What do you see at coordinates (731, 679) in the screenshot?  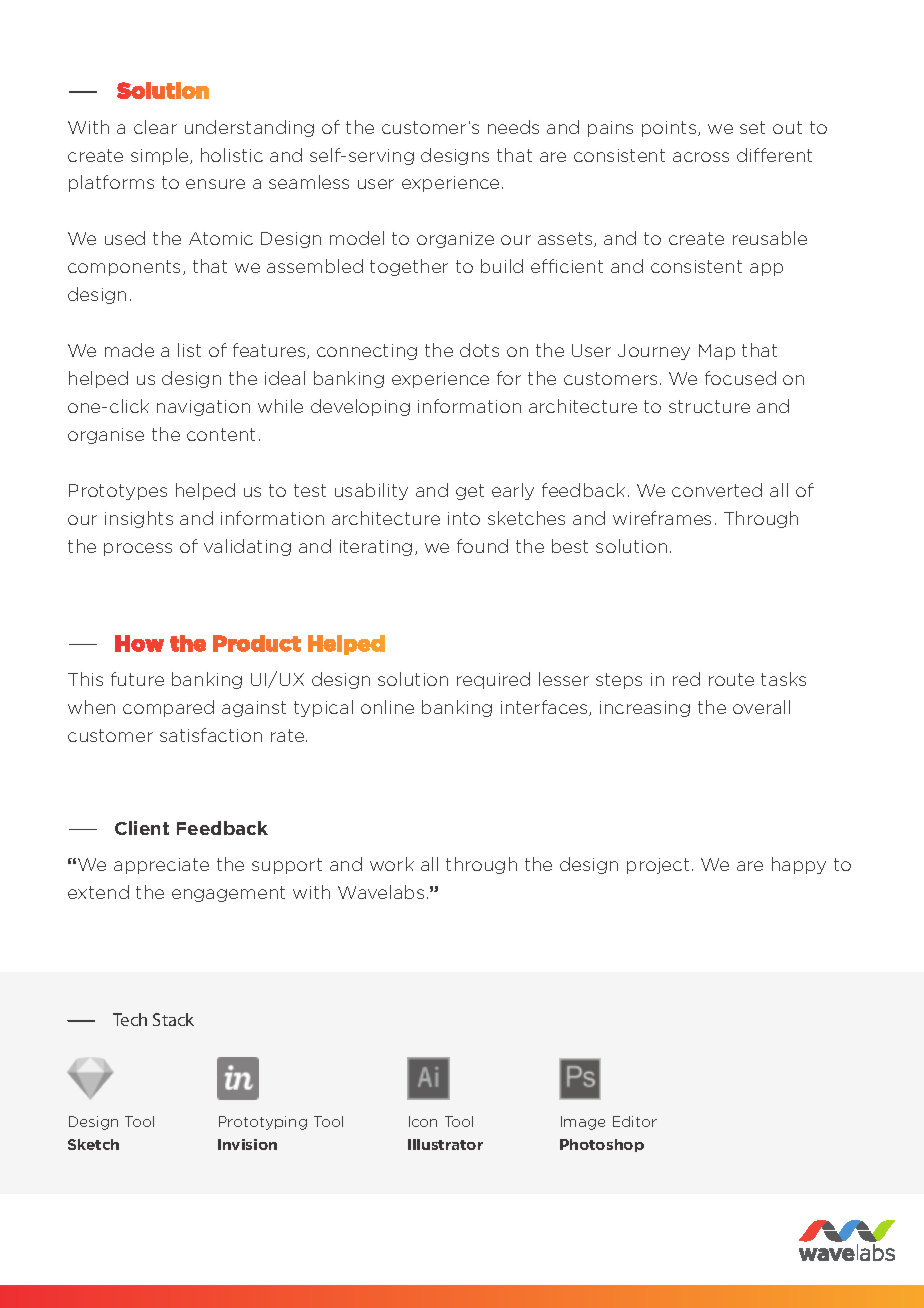 I see `route` at bounding box center [731, 679].
